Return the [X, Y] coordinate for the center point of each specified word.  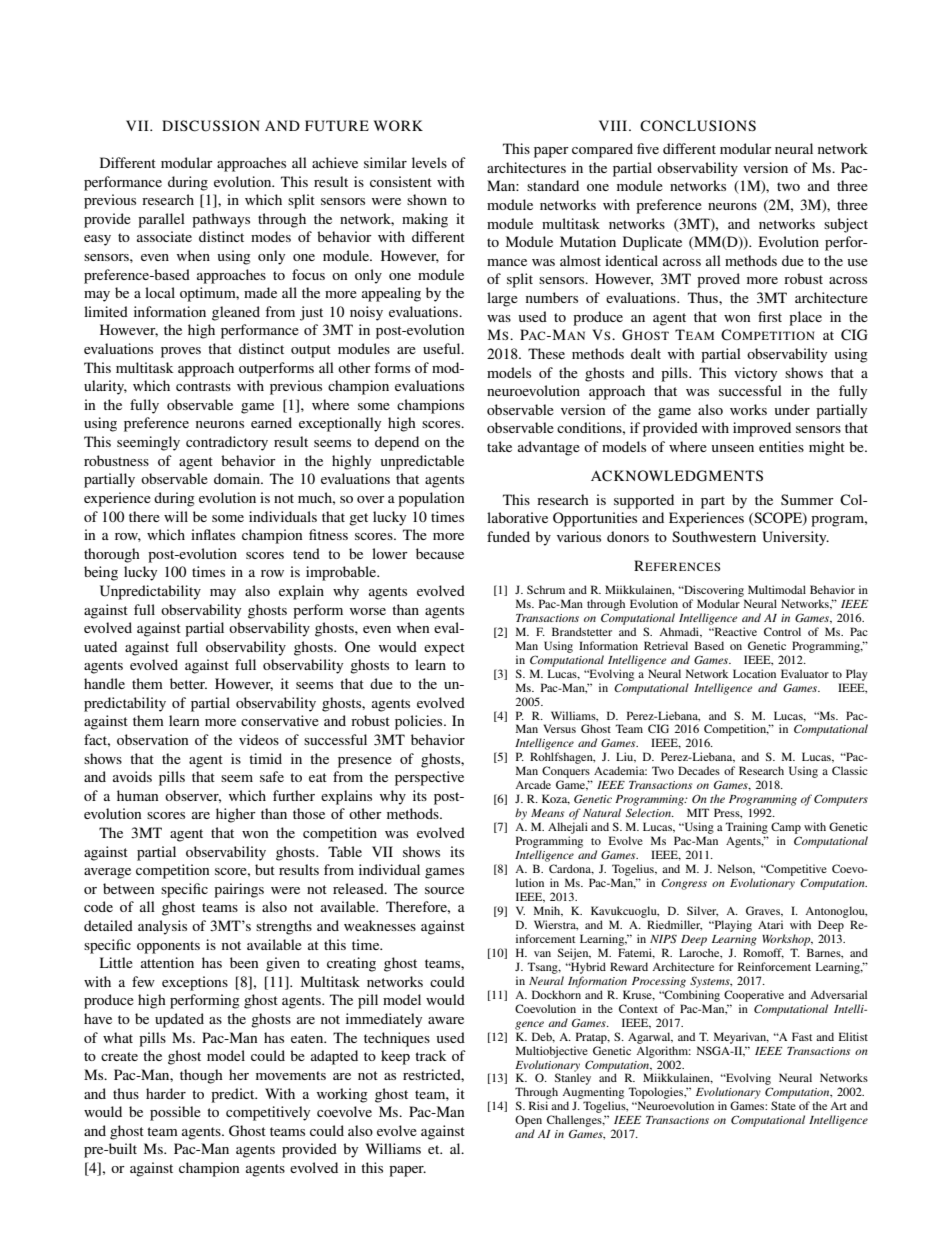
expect [444, 649]
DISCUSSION [211, 126]
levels [429, 162]
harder [166, 1093]
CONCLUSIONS [698, 126]
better [188, 683]
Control [782, 631]
